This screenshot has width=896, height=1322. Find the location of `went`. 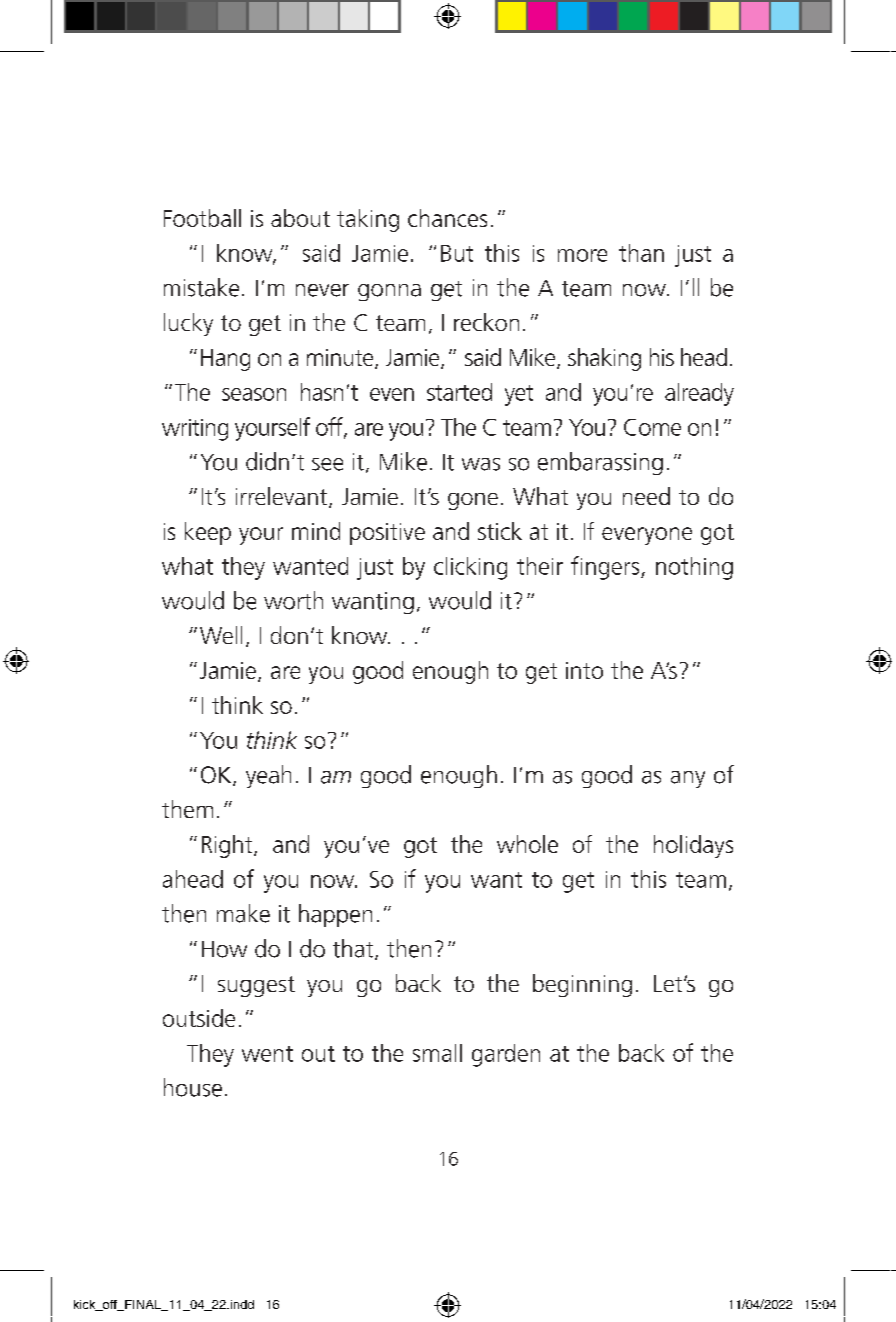

went is located at coordinates (267, 1054).
